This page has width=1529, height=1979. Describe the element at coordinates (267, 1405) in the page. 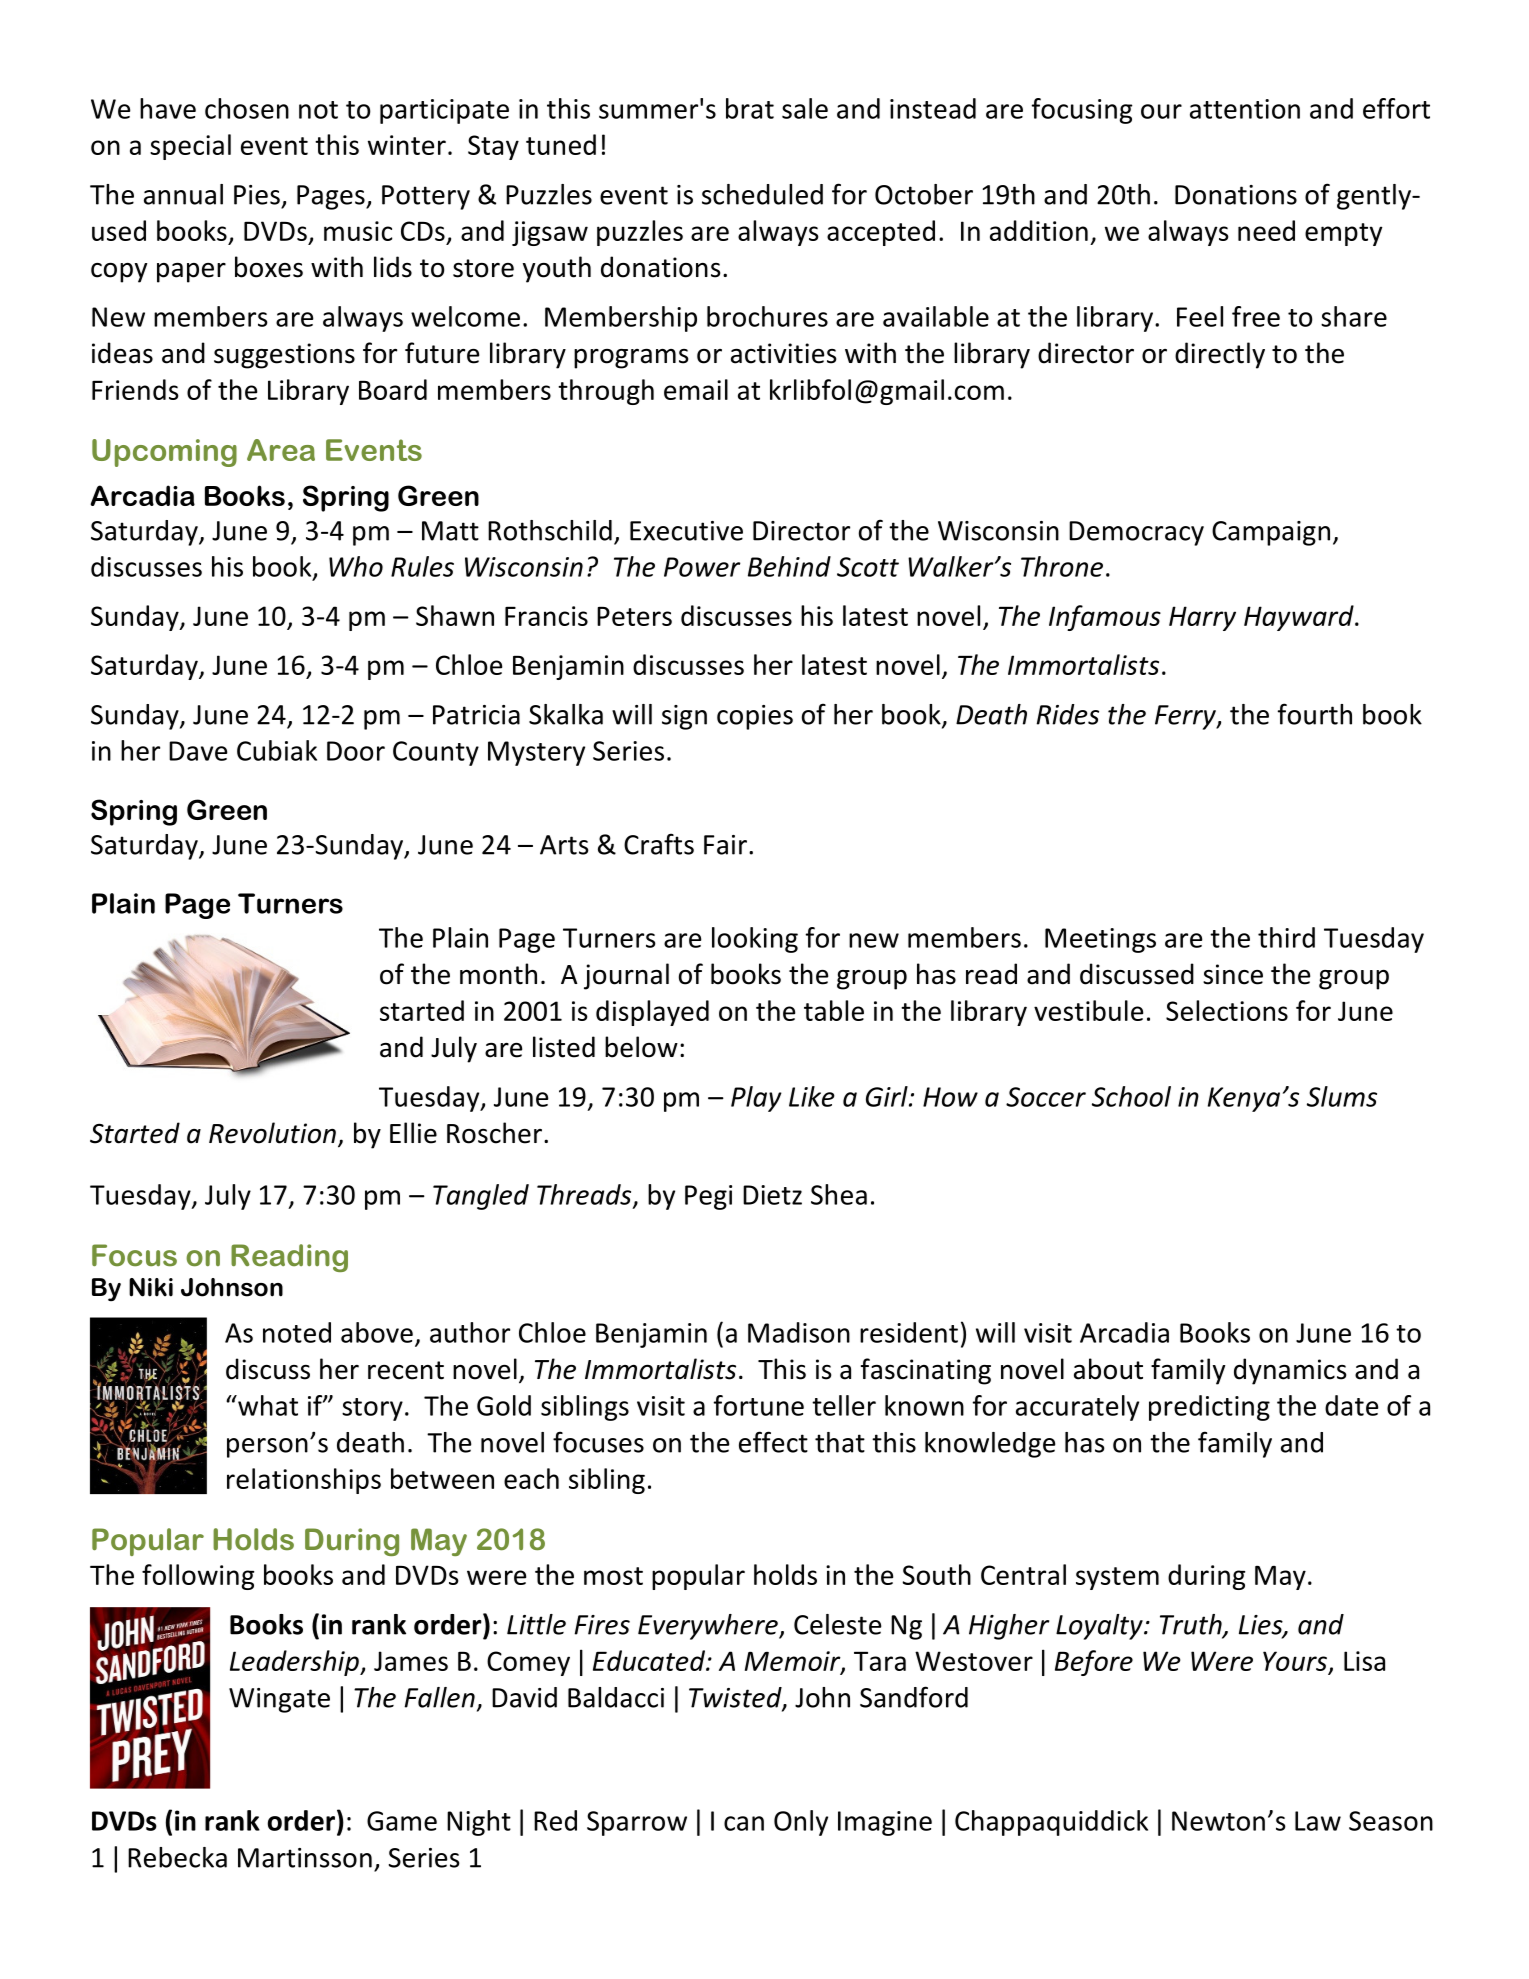

I see `what` at that location.
